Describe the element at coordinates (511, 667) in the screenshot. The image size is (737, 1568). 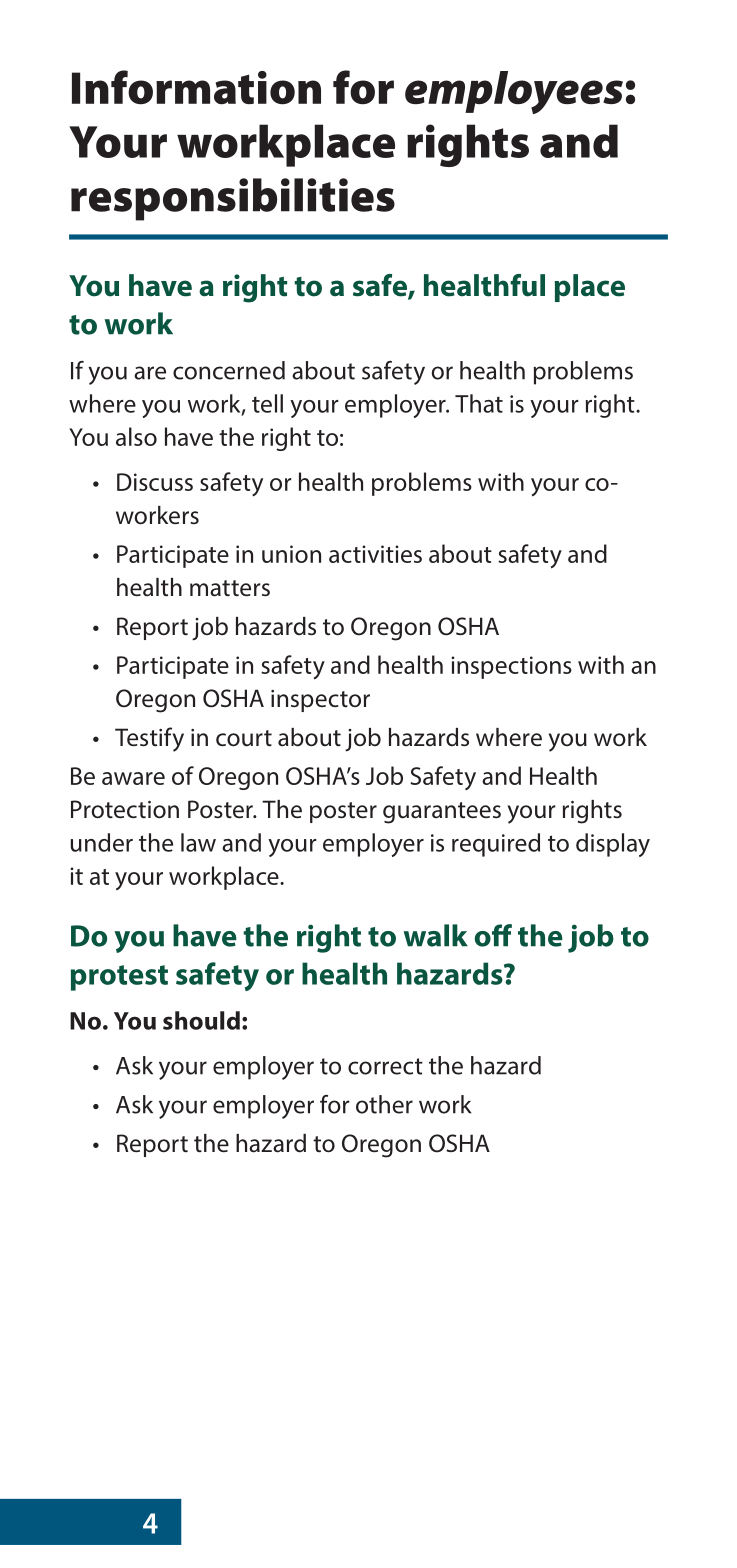
I see `inspections` at that location.
